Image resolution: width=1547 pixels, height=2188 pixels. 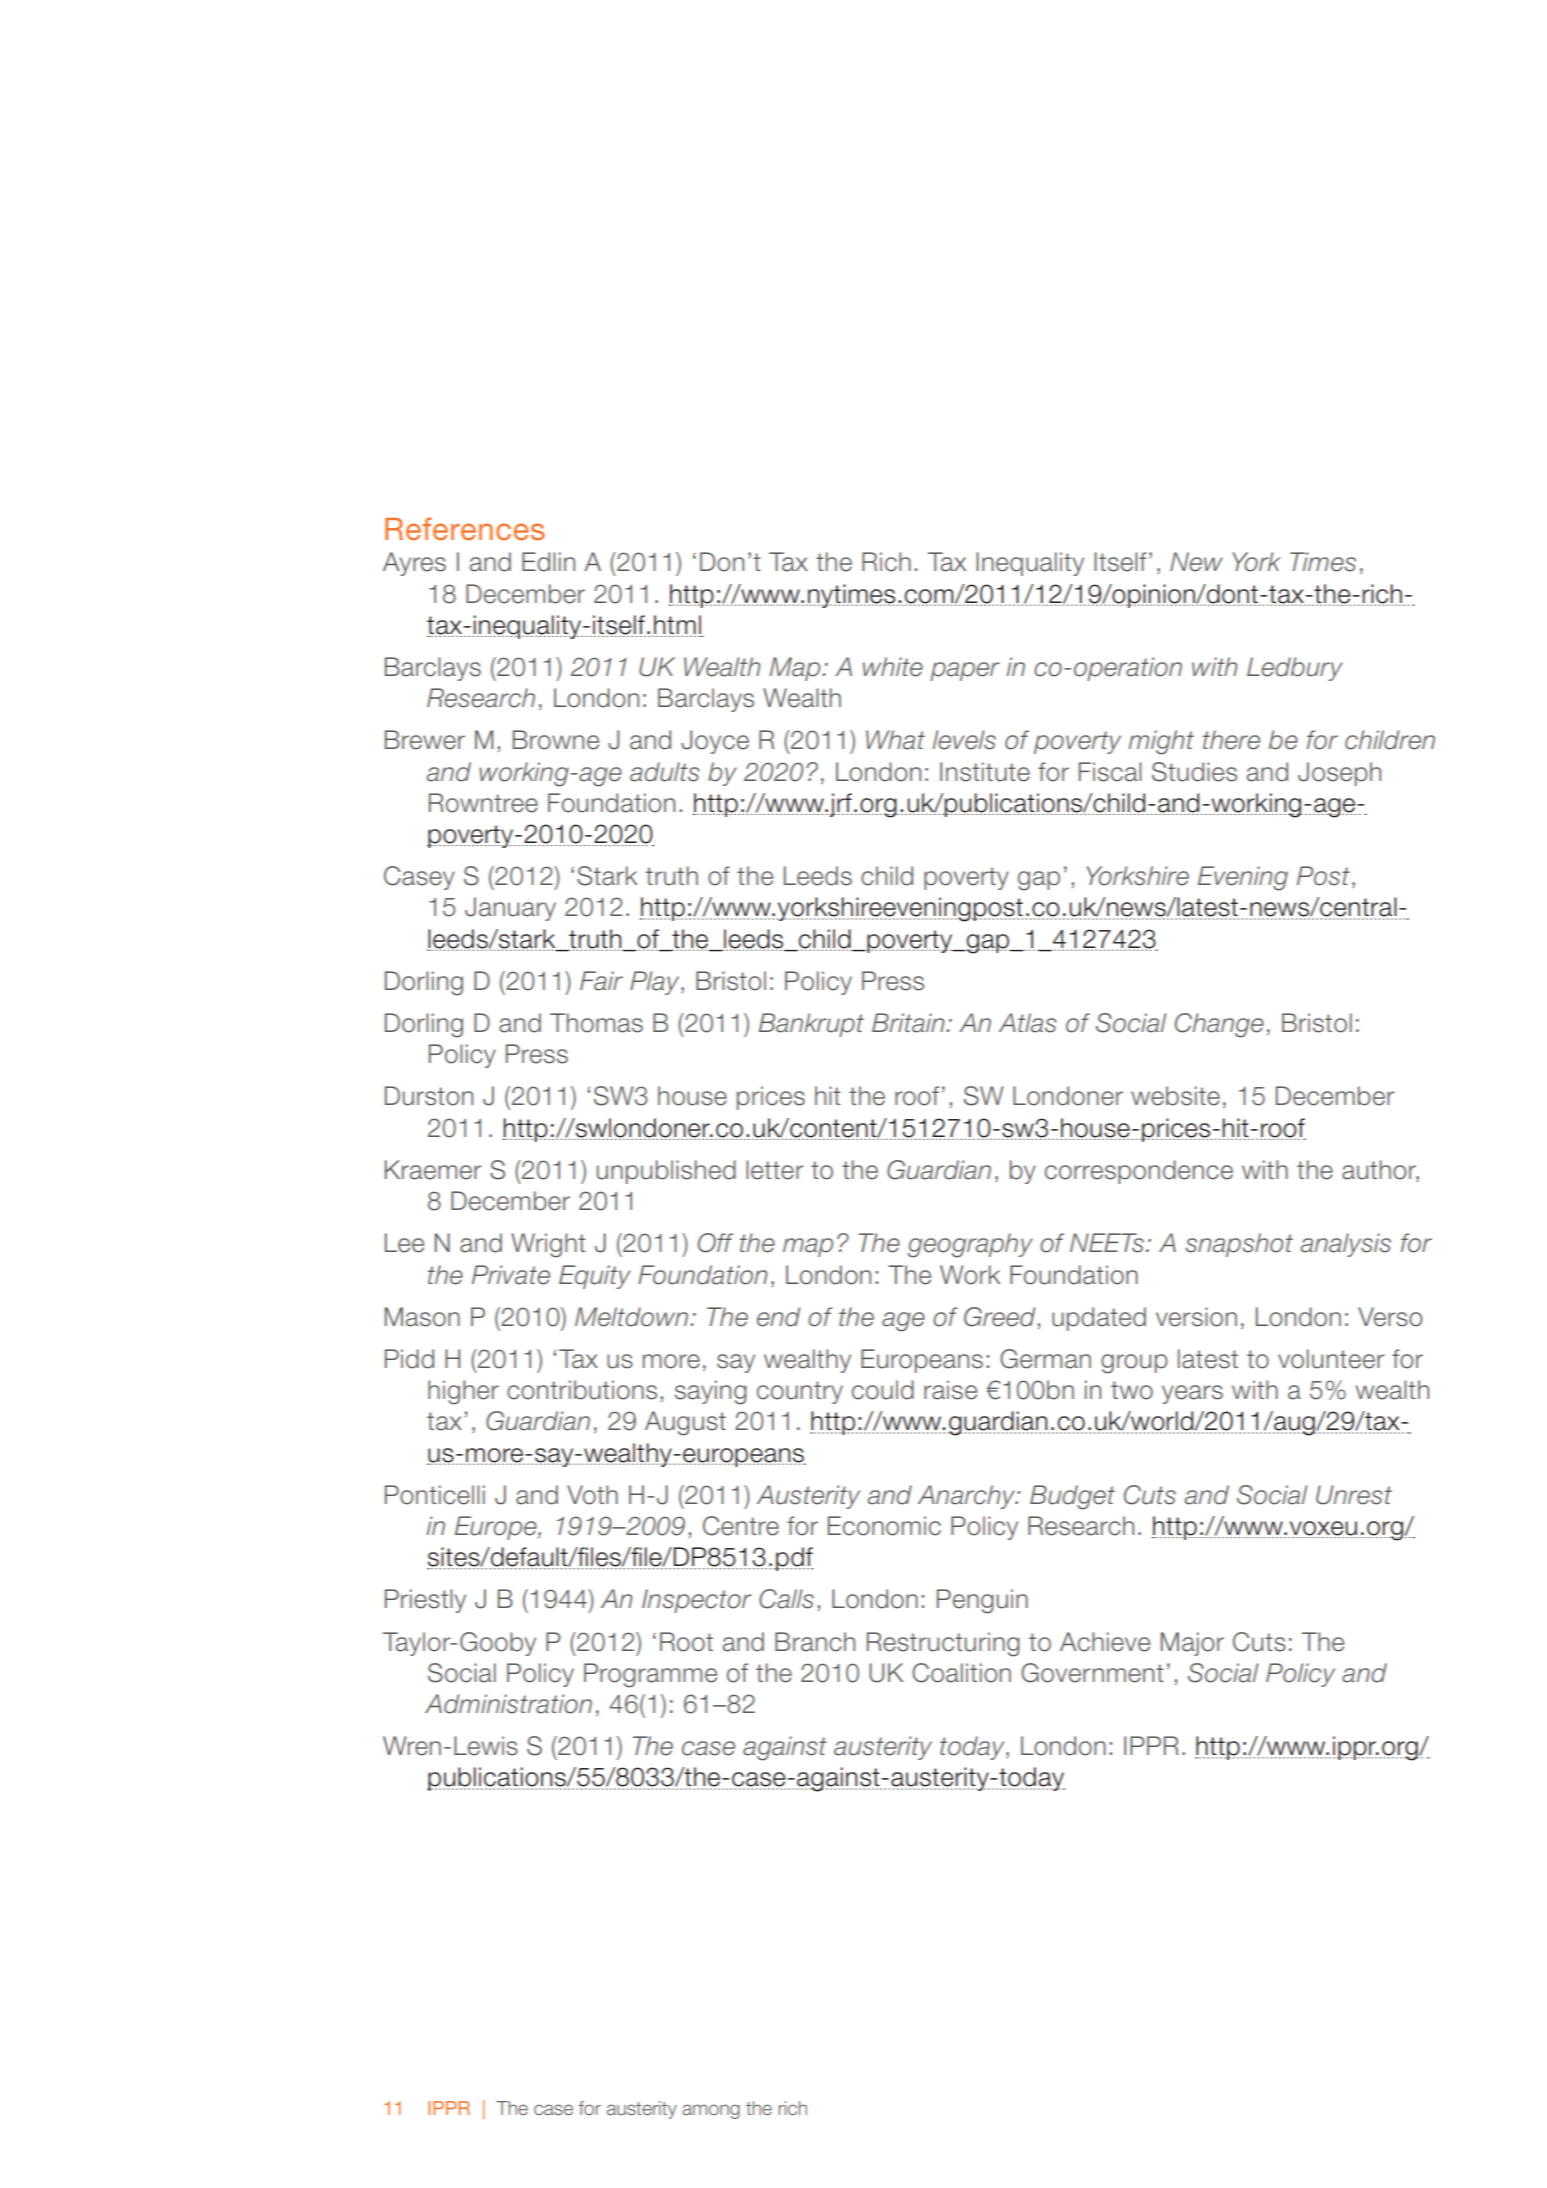 I want to click on there, so click(x=1231, y=740).
